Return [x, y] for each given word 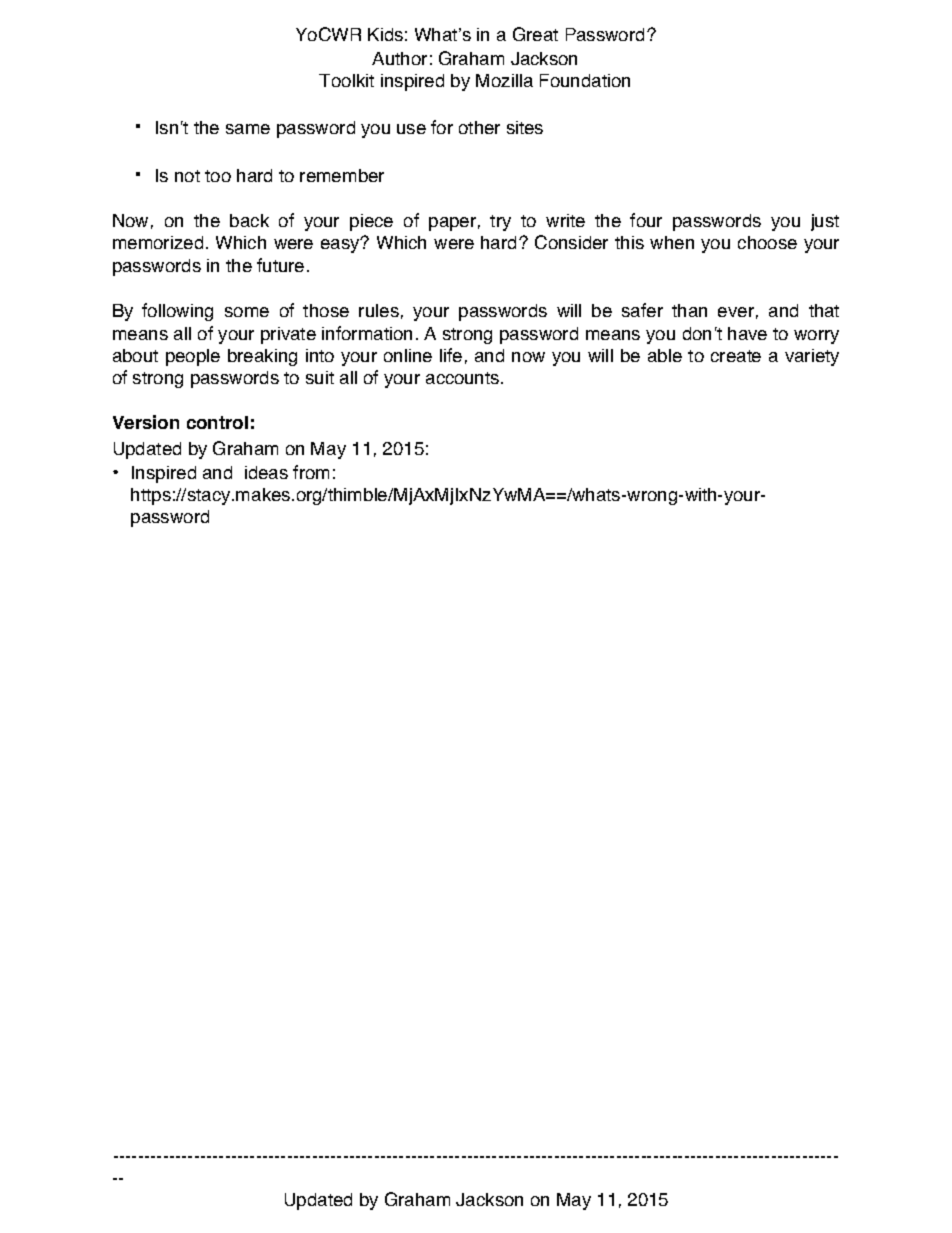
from [311, 472]
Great [535, 34]
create [736, 356]
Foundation [585, 80]
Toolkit [346, 80]
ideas [266, 472]
